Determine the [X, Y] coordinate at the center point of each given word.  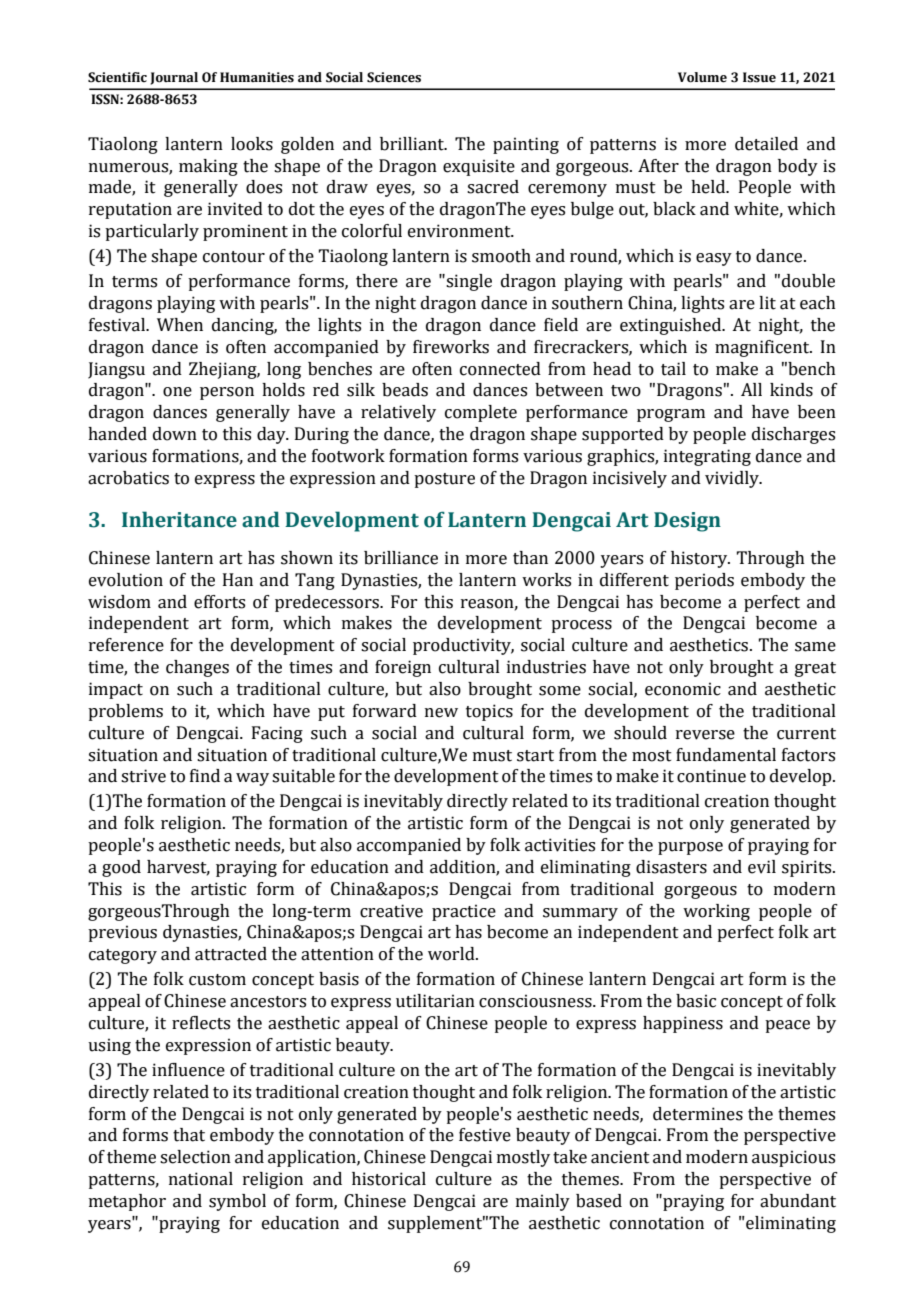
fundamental [726, 755]
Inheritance [179, 519]
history [700, 559]
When [180, 325]
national [201, 1179]
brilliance [401, 558]
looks [252, 144]
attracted [231, 954]
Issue [759, 77]
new [441, 713]
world [452, 954]
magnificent [763, 348]
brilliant [413, 144]
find [205, 776]
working [716, 912]
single [468, 282]
